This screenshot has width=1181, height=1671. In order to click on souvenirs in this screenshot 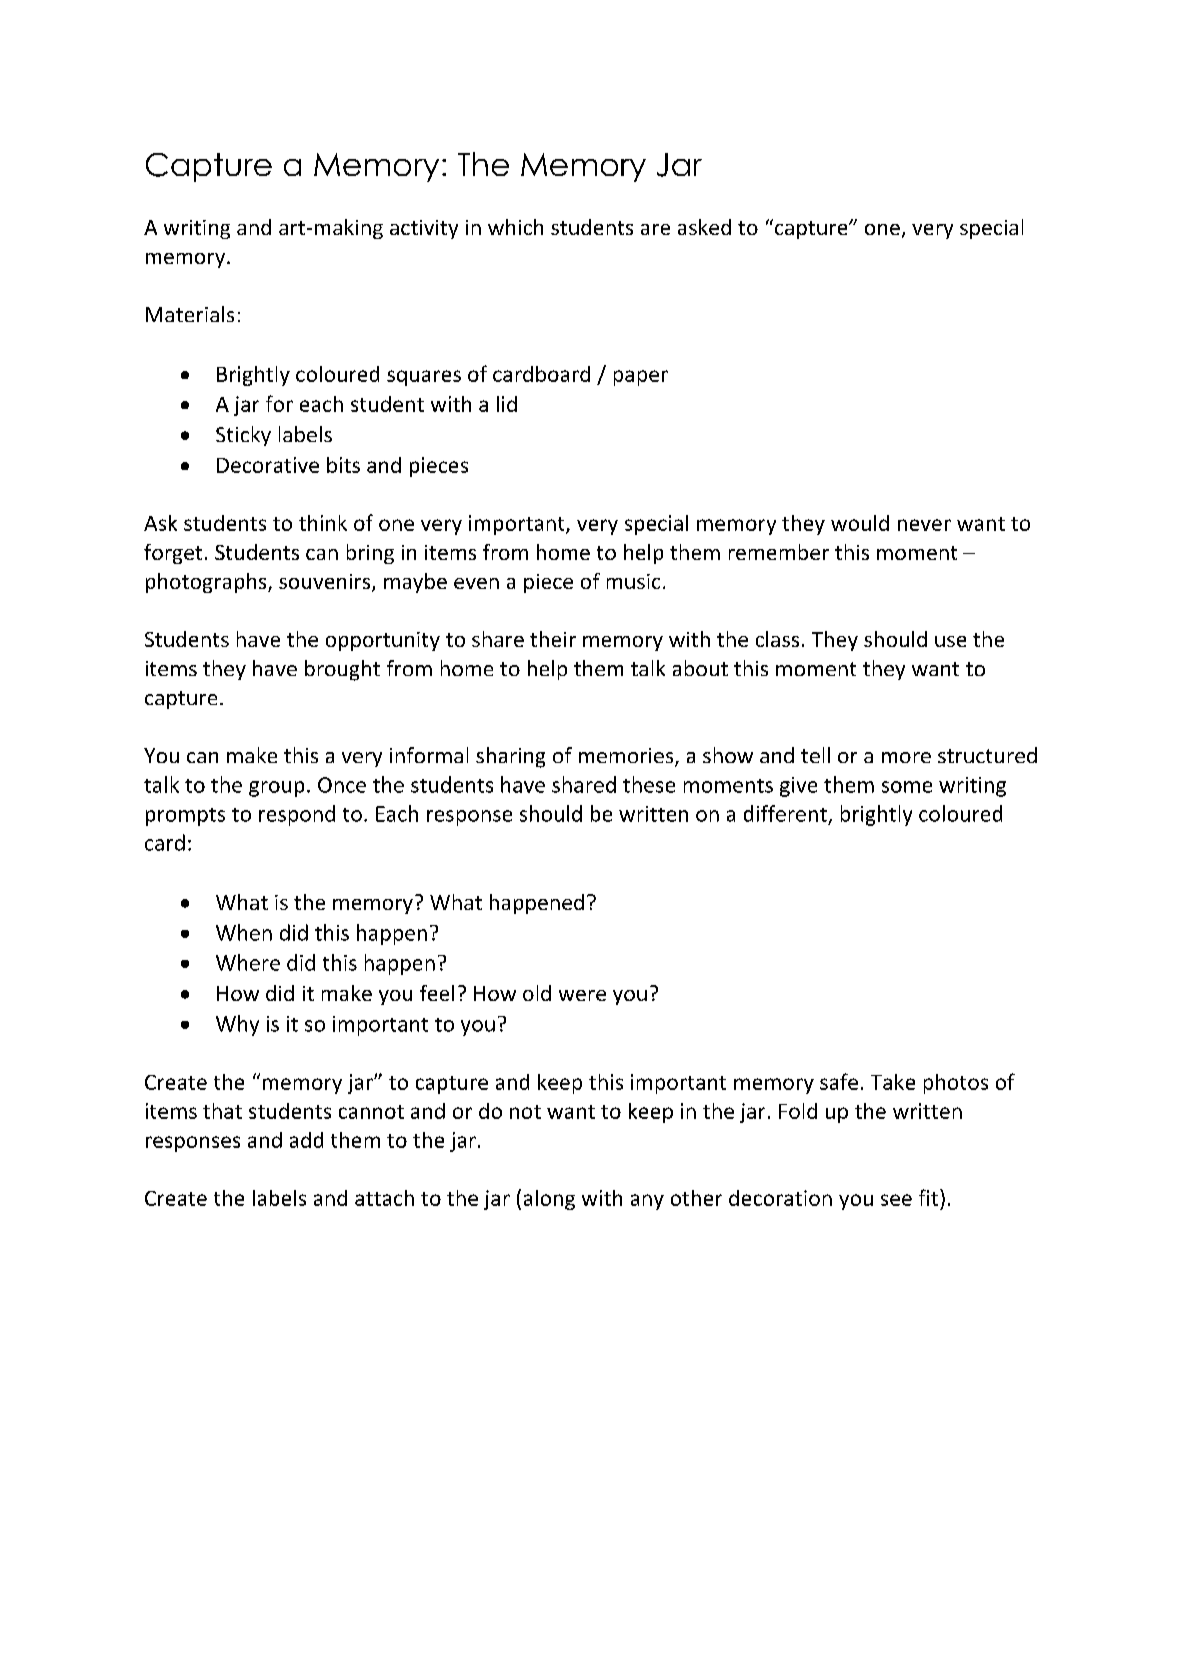, I will do `click(326, 583)`.
